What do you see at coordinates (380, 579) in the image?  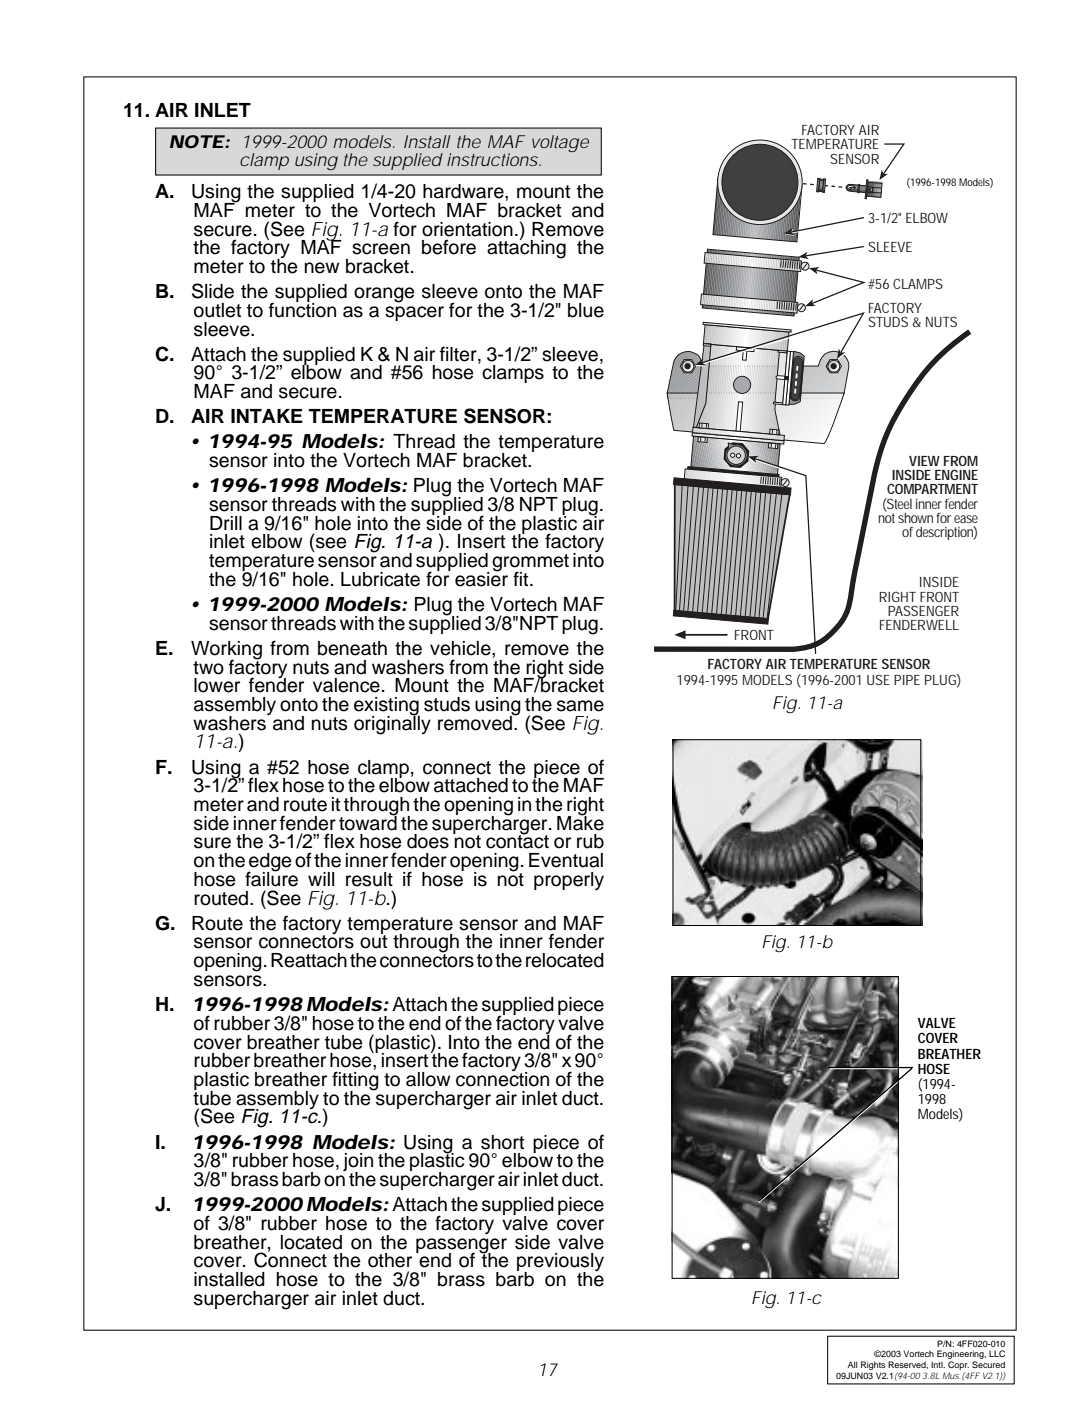 I see `Lubricate` at bounding box center [380, 579].
